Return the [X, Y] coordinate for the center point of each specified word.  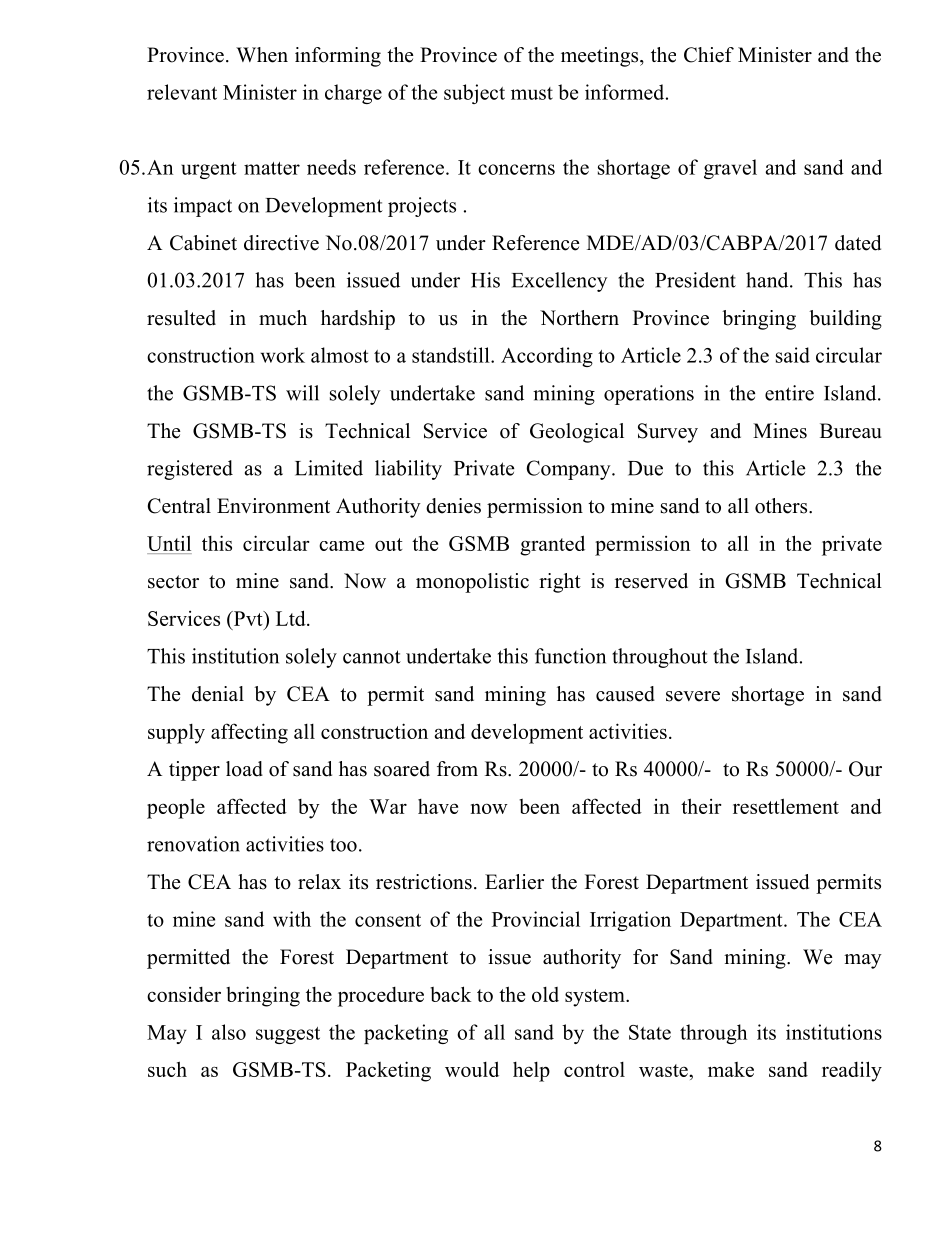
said [793, 355]
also [229, 1032]
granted [552, 545]
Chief [709, 55]
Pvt [248, 620]
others [782, 506]
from [457, 769]
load [244, 769]
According [547, 357]
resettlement [786, 806]
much [283, 318]
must [532, 93]
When [262, 55]
